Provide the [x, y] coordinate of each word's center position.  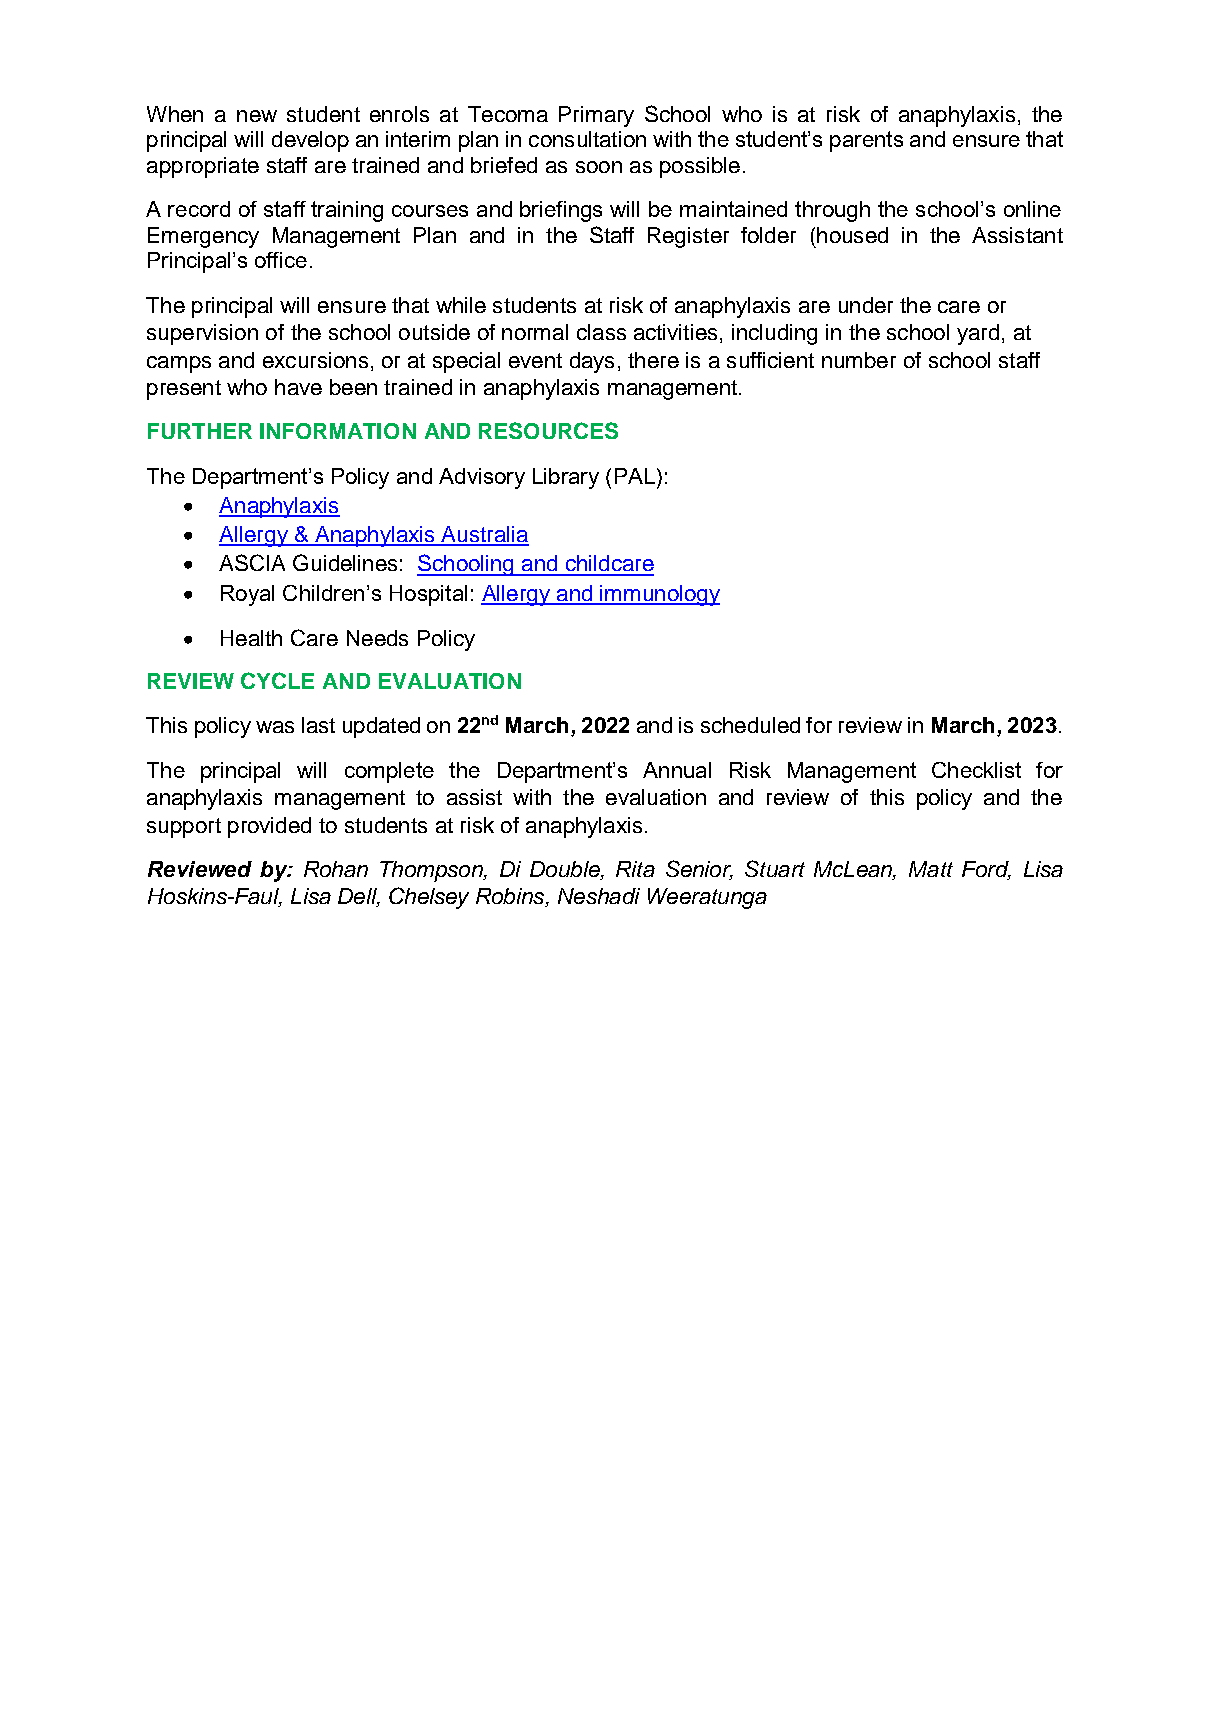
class [601, 332]
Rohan [336, 869]
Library [566, 478]
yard [978, 334]
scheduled [750, 725]
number [859, 360]
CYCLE [277, 680]
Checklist [976, 770]
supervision [202, 334]
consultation [587, 139]
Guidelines [345, 562]
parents [866, 141]
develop [310, 141]
